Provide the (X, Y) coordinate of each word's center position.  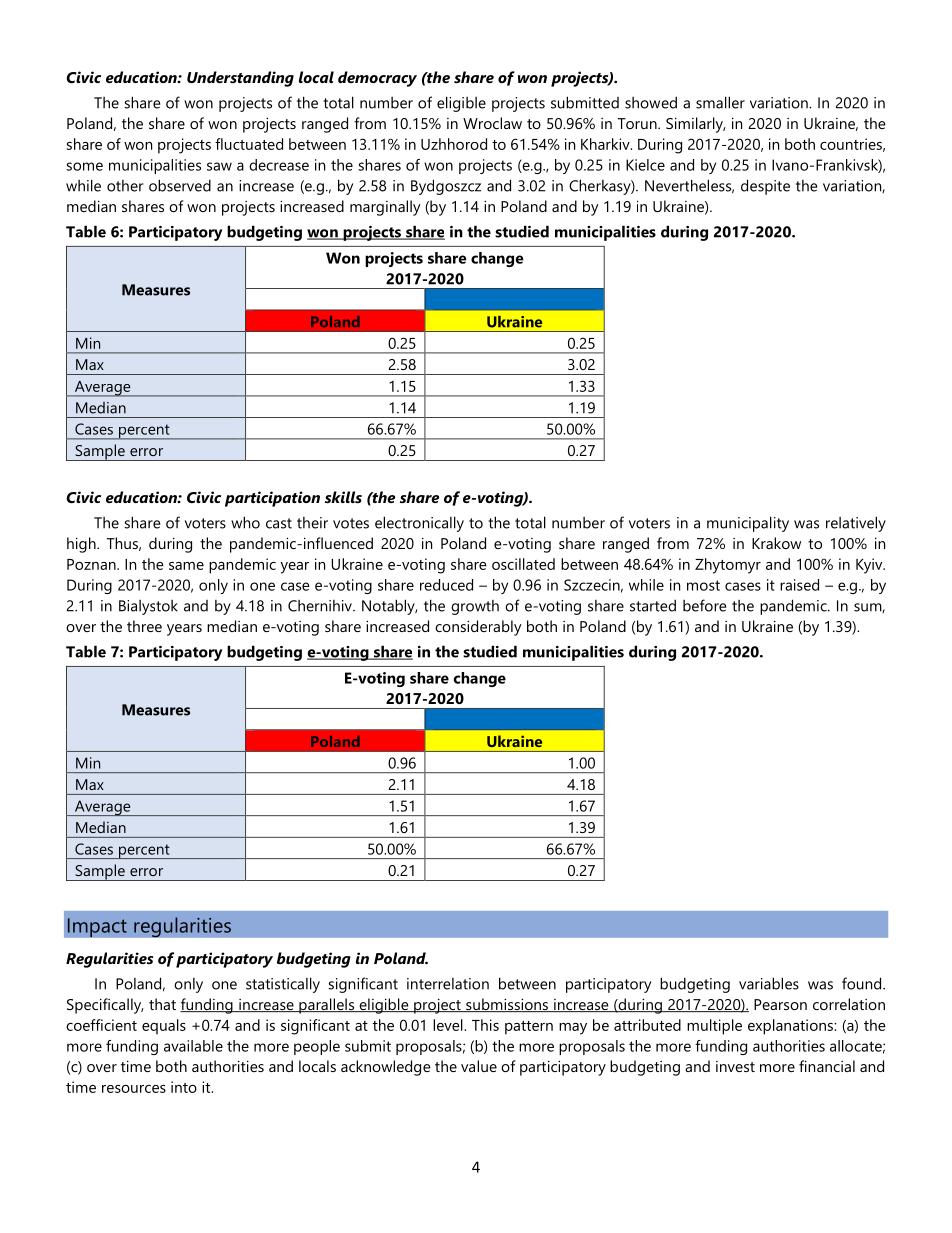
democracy (377, 79)
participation (272, 499)
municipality (748, 524)
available (193, 1046)
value (479, 1066)
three (144, 626)
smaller (720, 102)
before (704, 605)
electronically (419, 524)
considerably (478, 628)
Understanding (240, 79)
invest (735, 1066)
